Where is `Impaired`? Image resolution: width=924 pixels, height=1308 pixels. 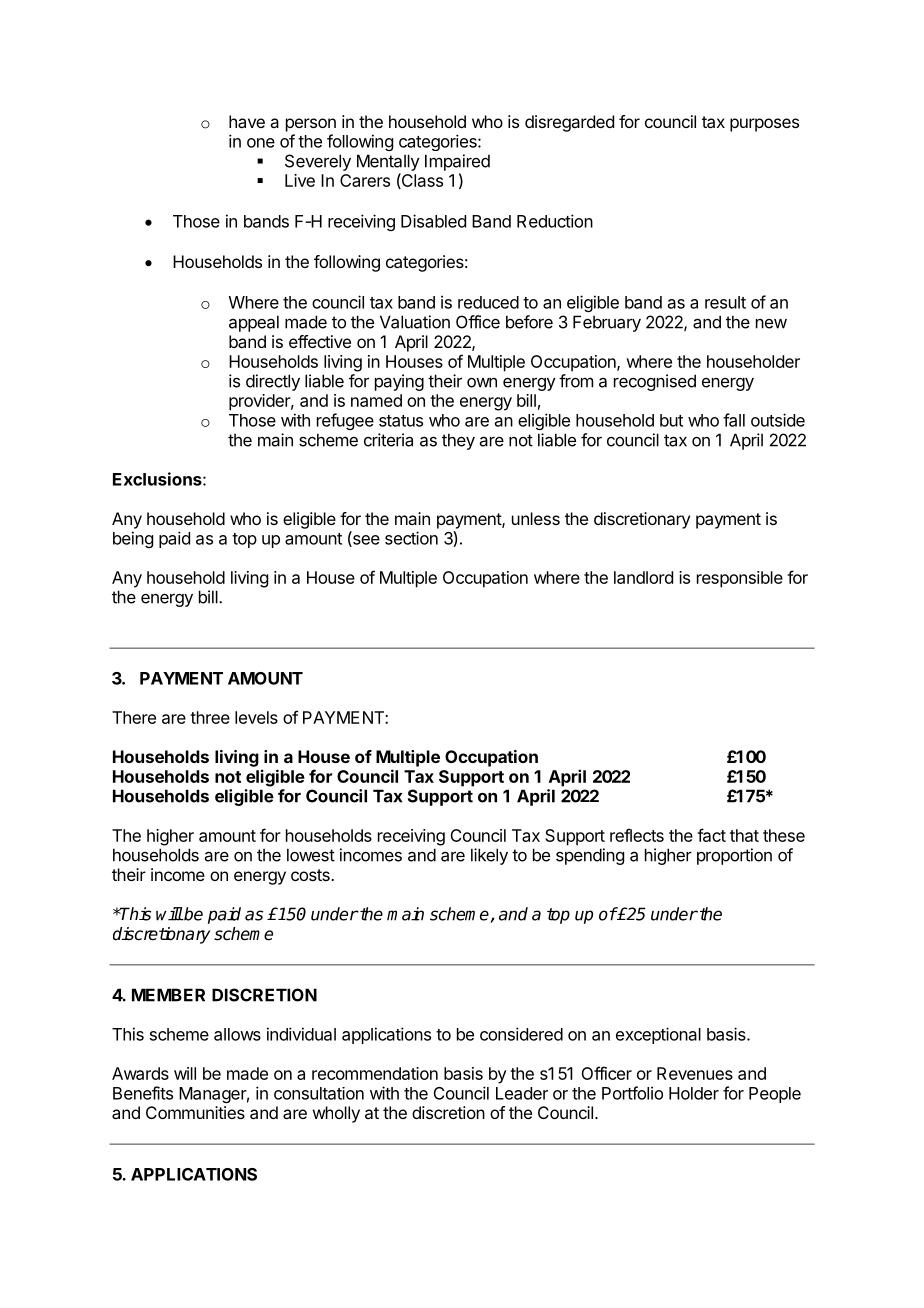
Impaired is located at coordinates (457, 162).
